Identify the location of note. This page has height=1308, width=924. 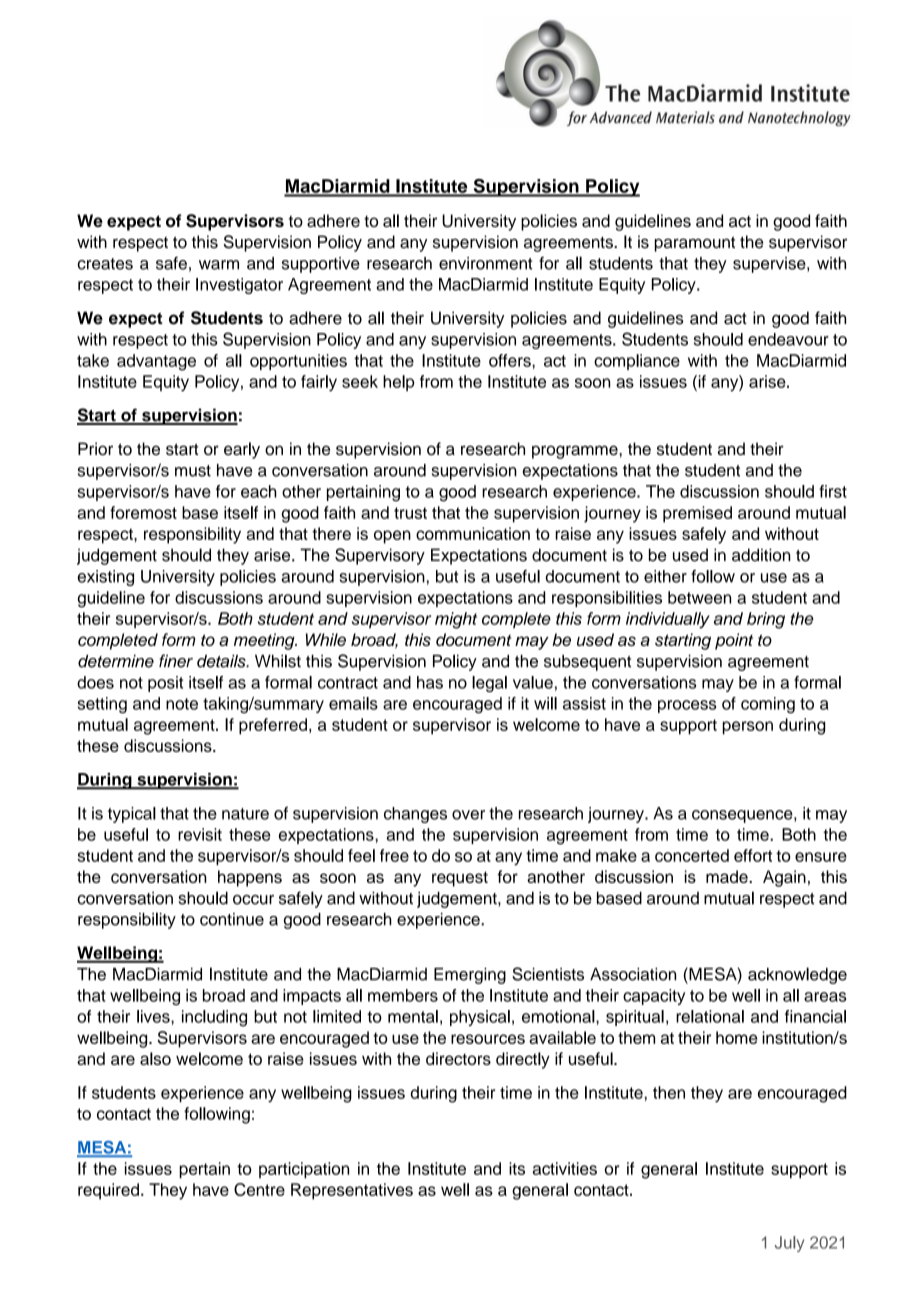
(182, 704).
